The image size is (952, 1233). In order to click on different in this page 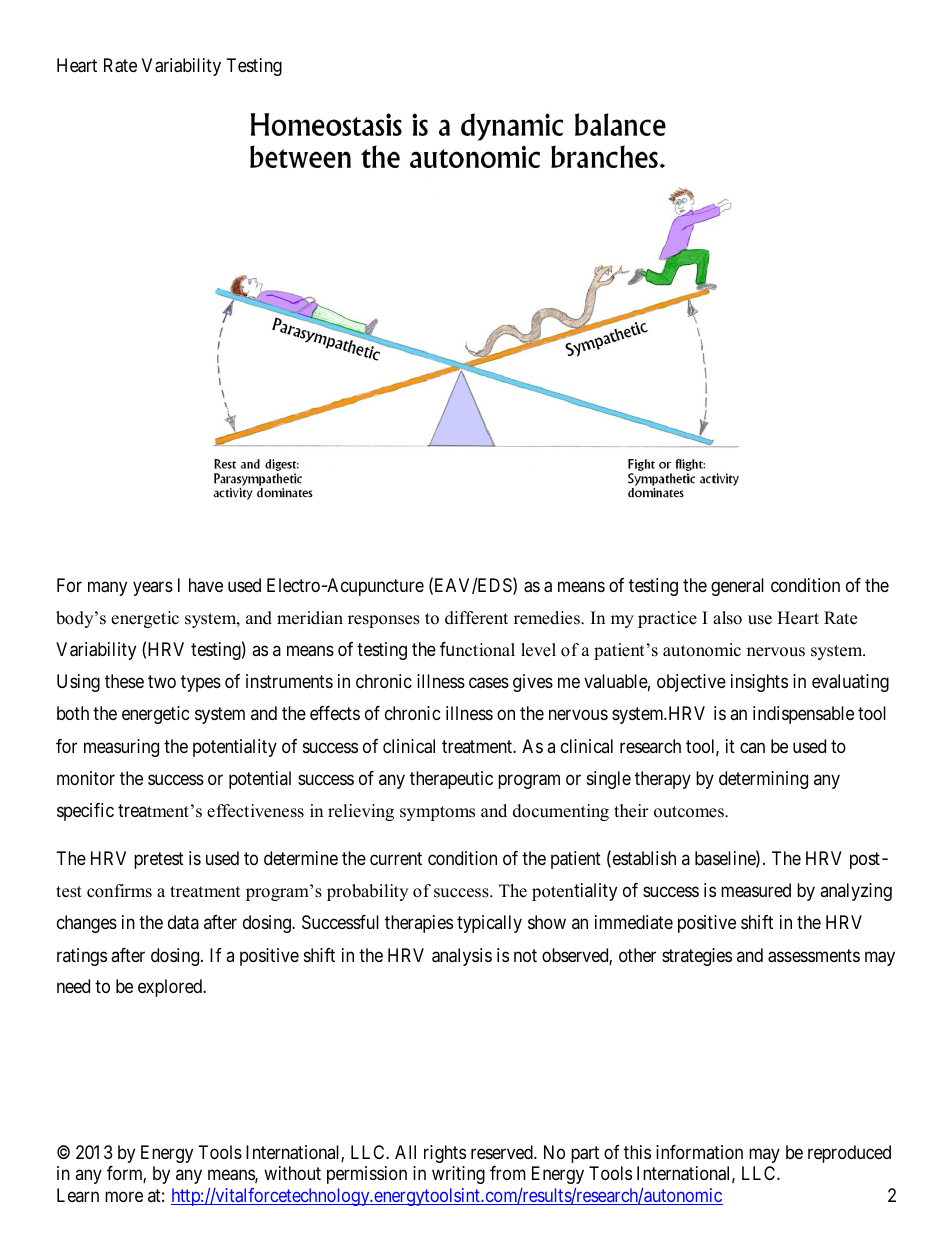, I will do `click(476, 618)`.
